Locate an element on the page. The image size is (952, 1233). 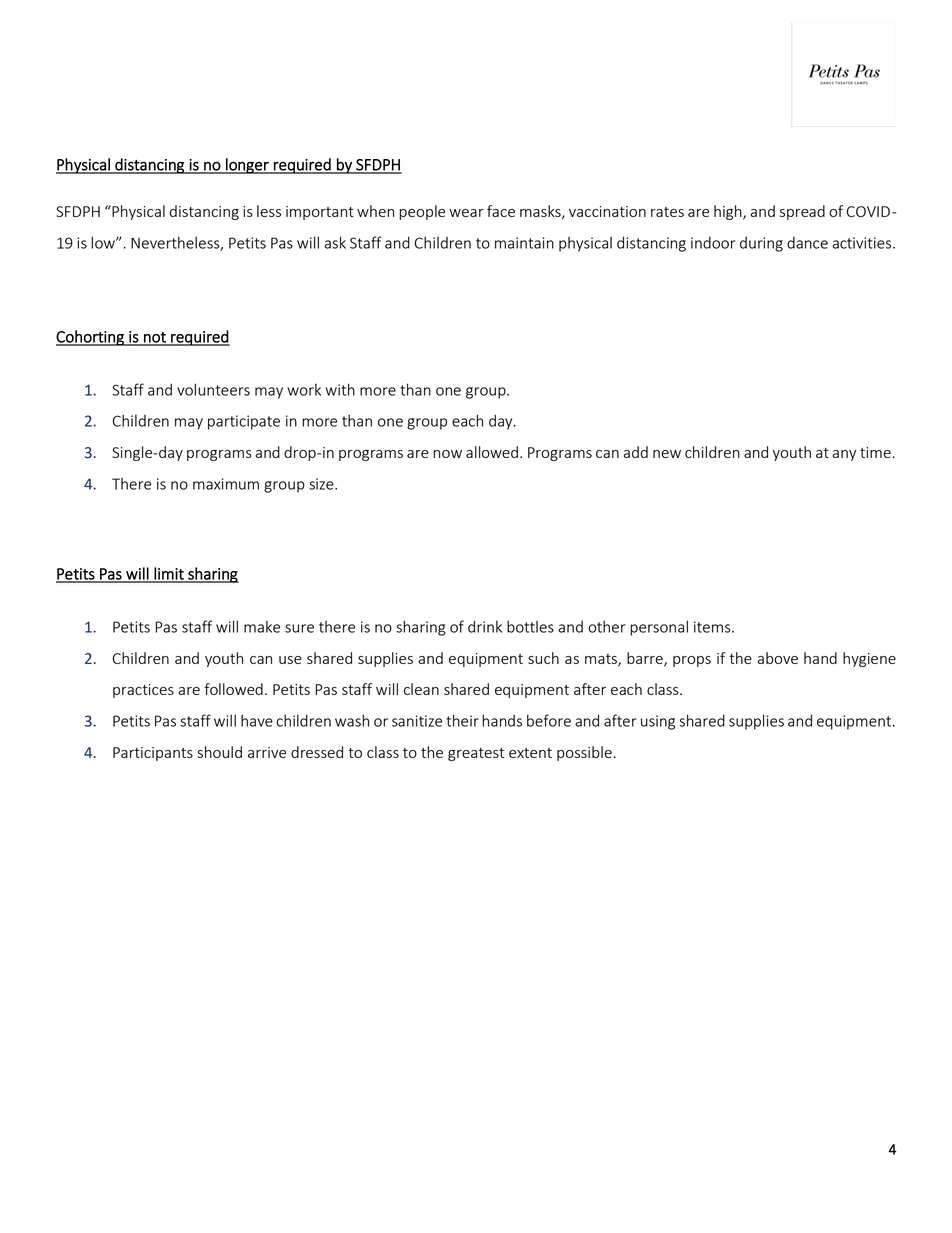
bottles is located at coordinates (530, 626).
